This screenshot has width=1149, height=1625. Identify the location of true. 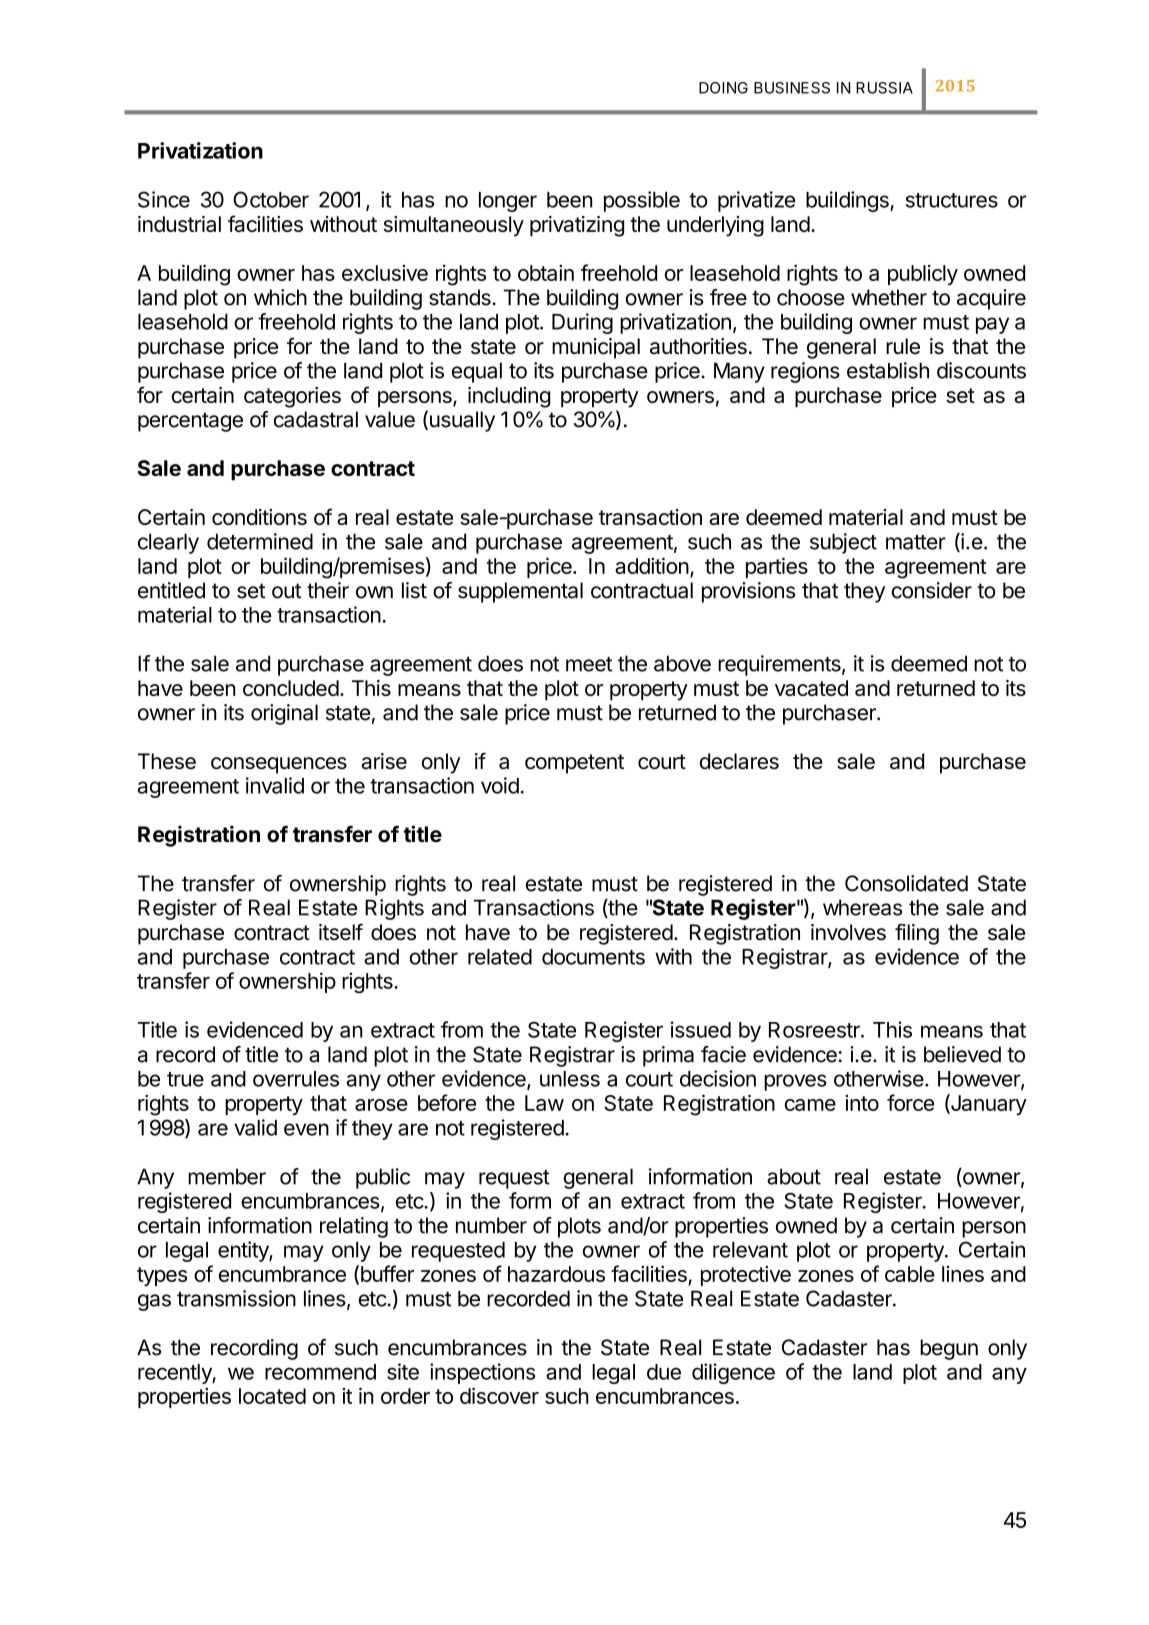
(185, 1079).
